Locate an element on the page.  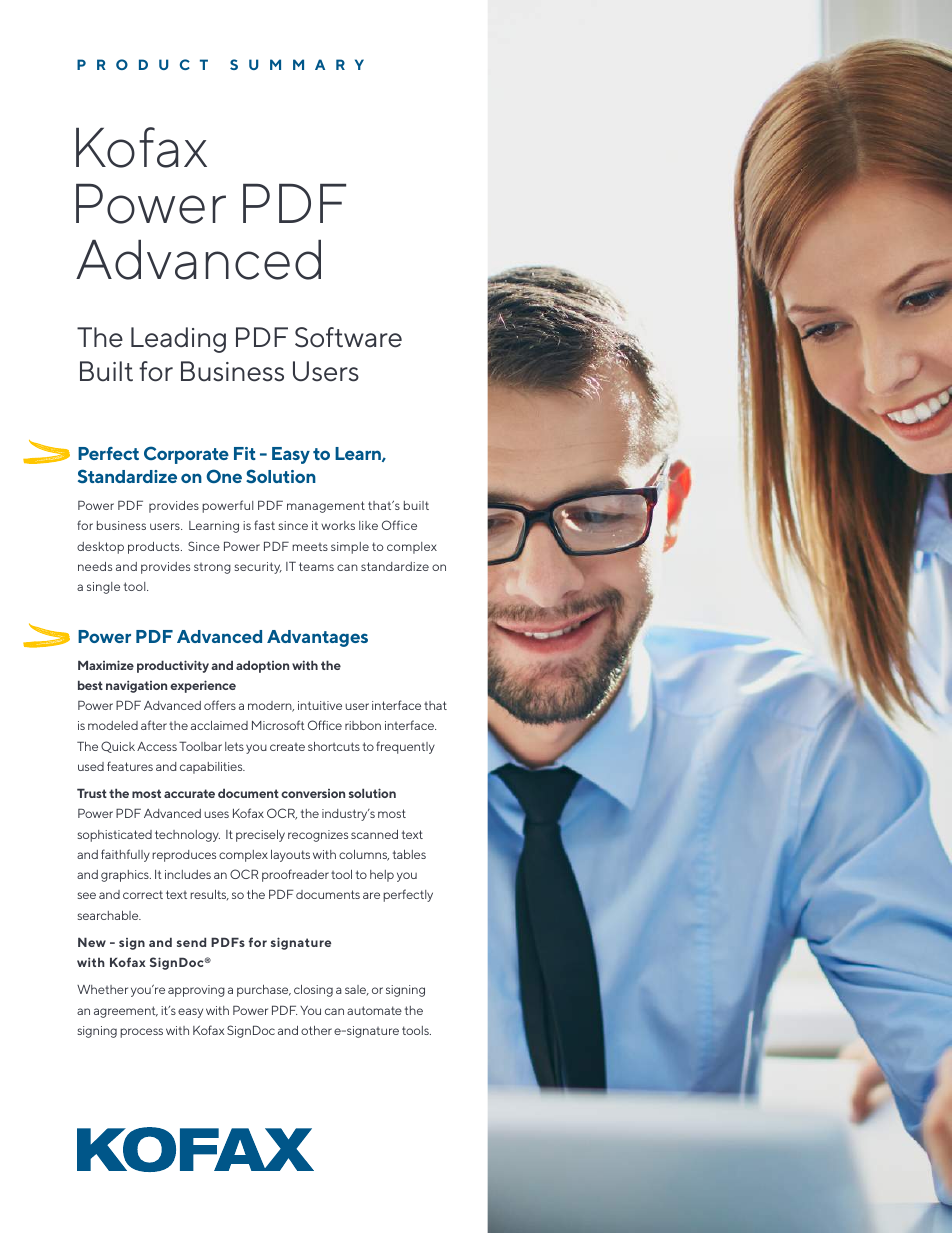
purchase is located at coordinates (264, 991).
